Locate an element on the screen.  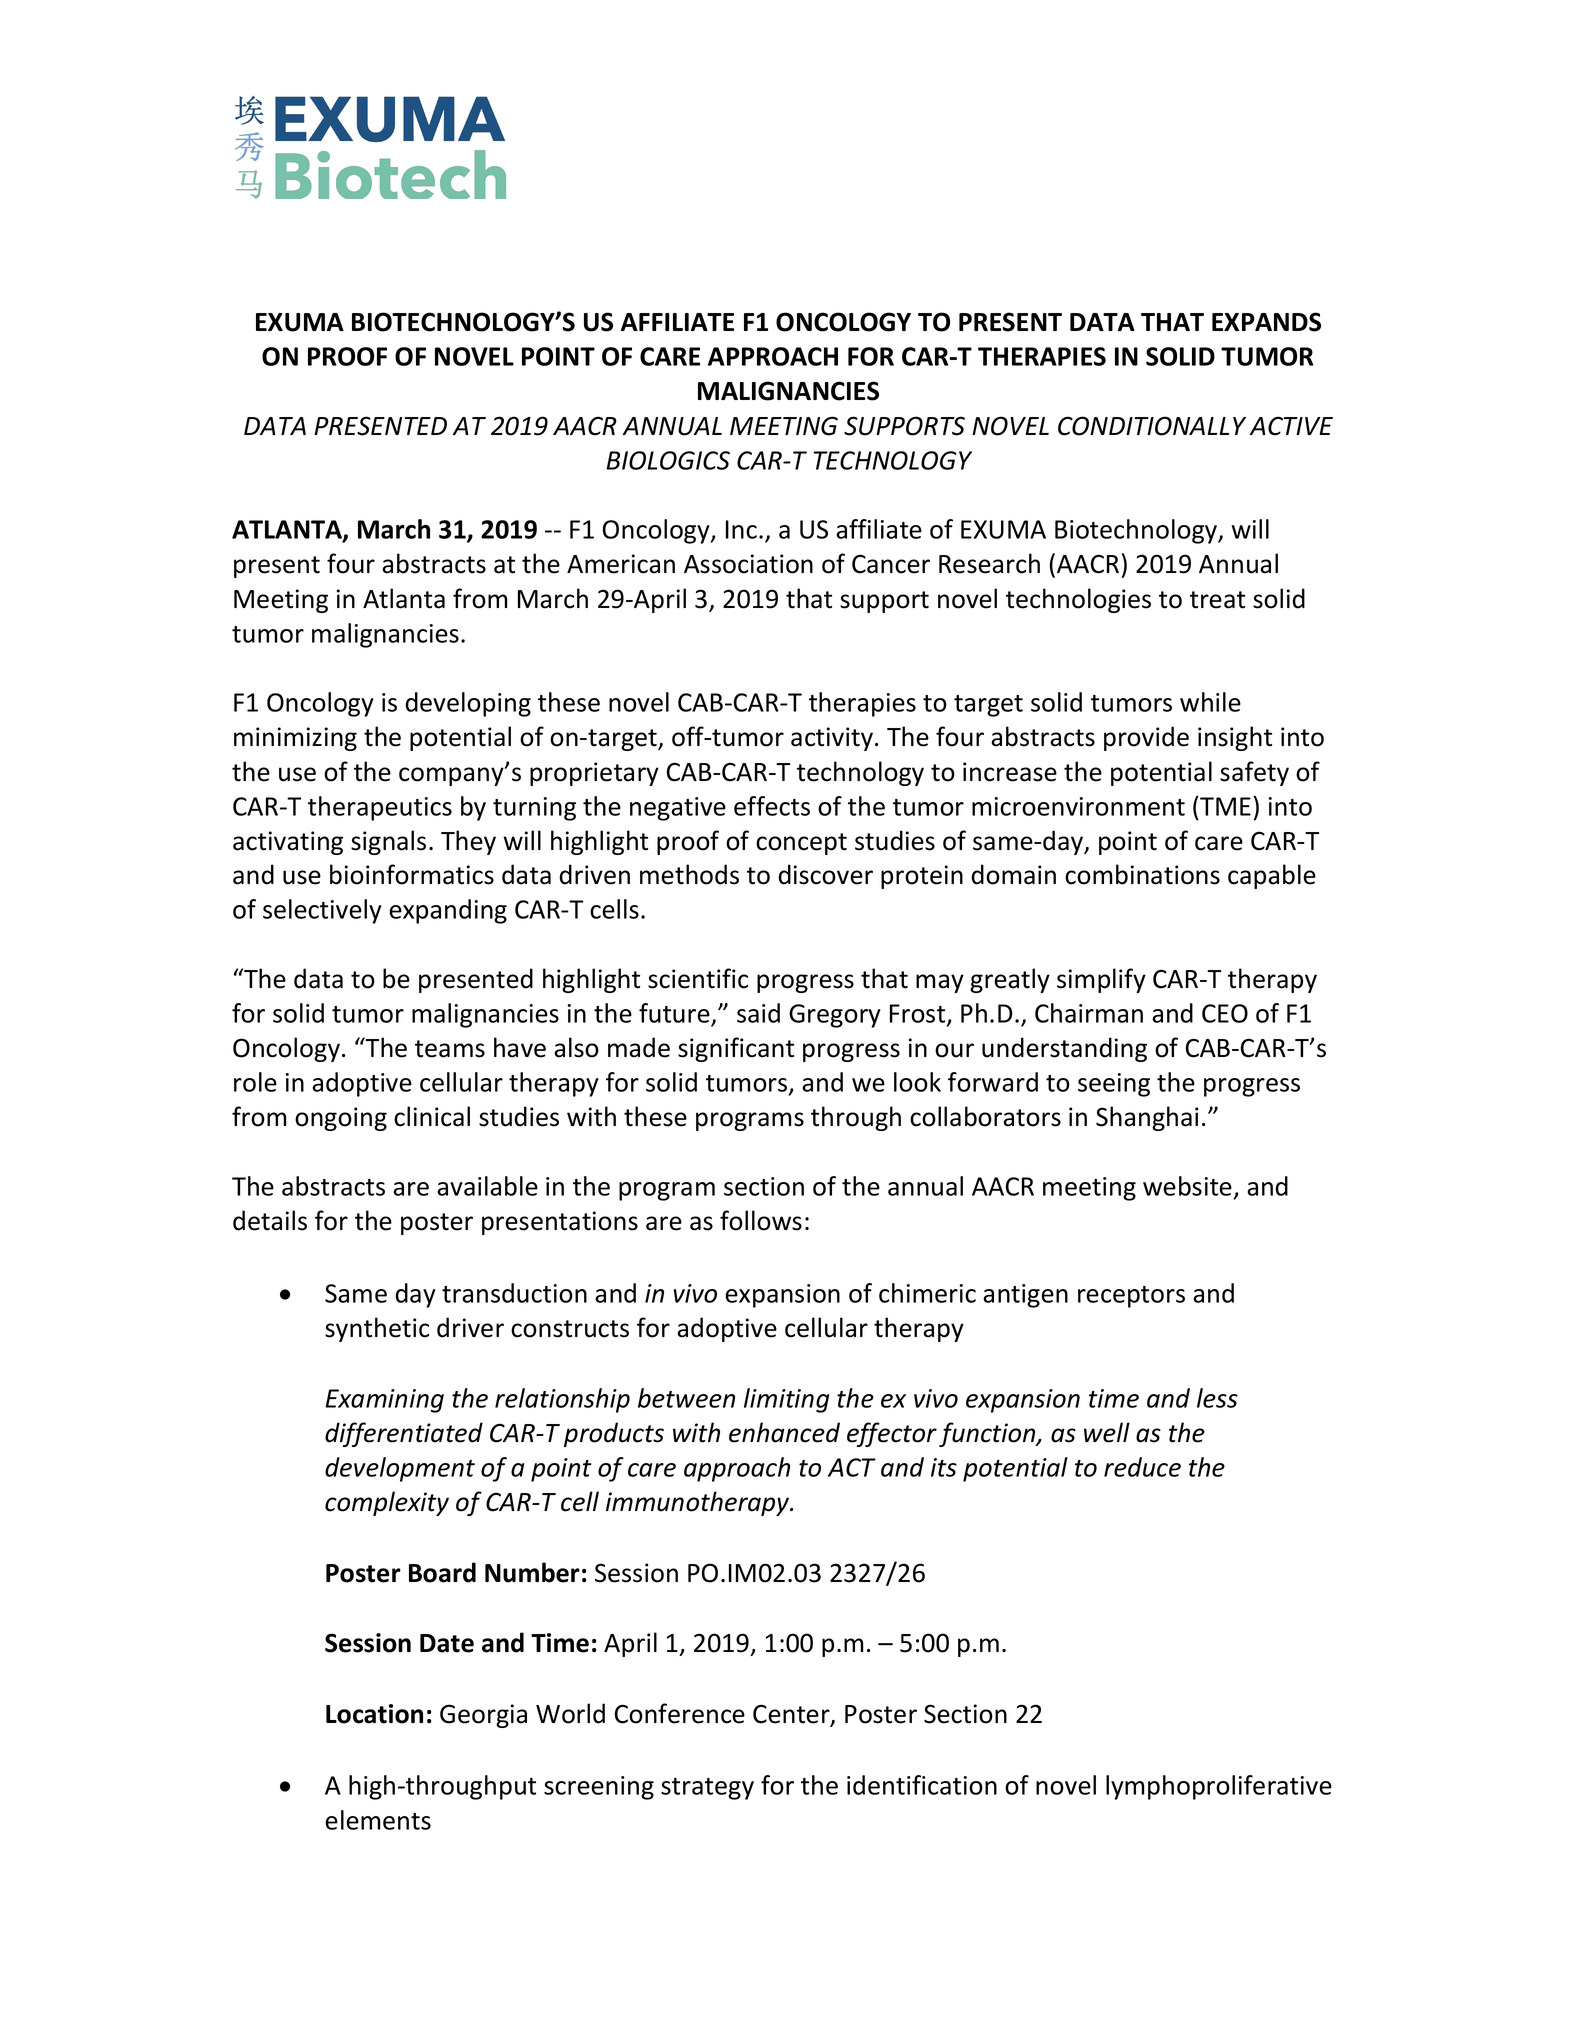
elements is located at coordinates (378, 1820).
